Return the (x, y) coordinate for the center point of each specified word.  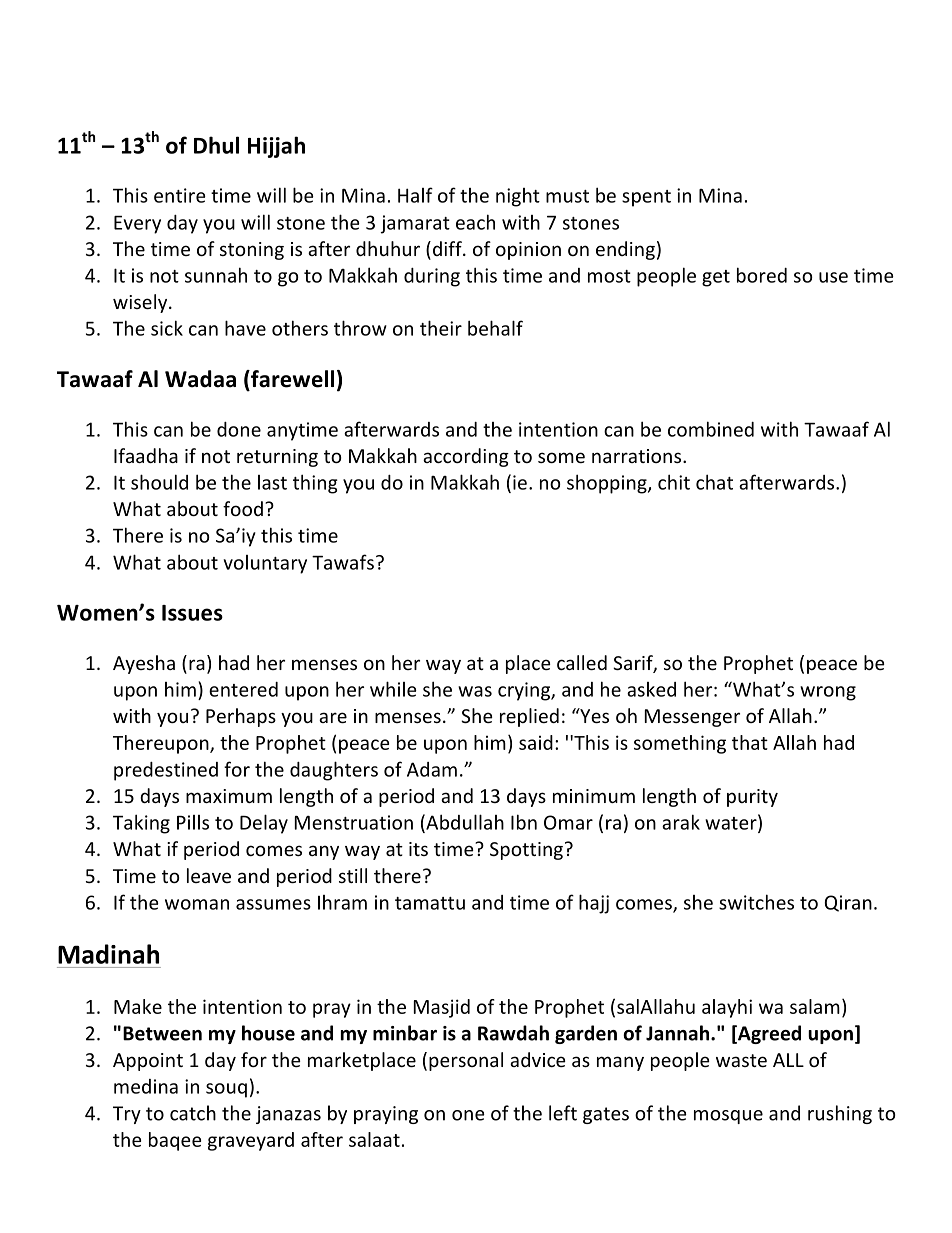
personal (466, 1061)
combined (711, 429)
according (466, 457)
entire (180, 195)
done (239, 429)
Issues (192, 613)
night (518, 197)
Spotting (526, 851)
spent (646, 198)
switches (756, 902)
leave (209, 875)
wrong (828, 693)
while (393, 689)
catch (193, 1113)
